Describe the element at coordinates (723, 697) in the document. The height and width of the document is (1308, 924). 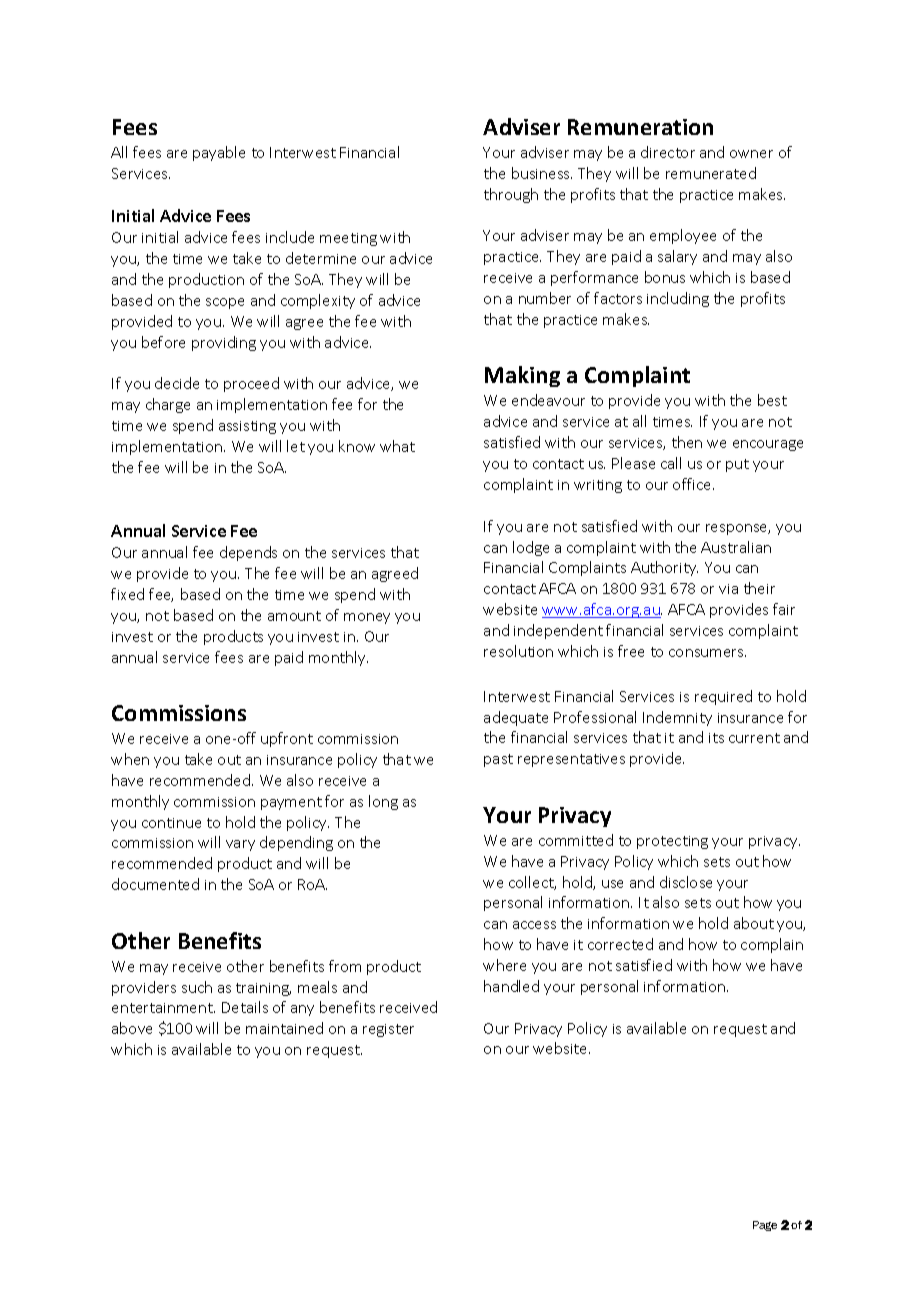
I see `required` at that location.
